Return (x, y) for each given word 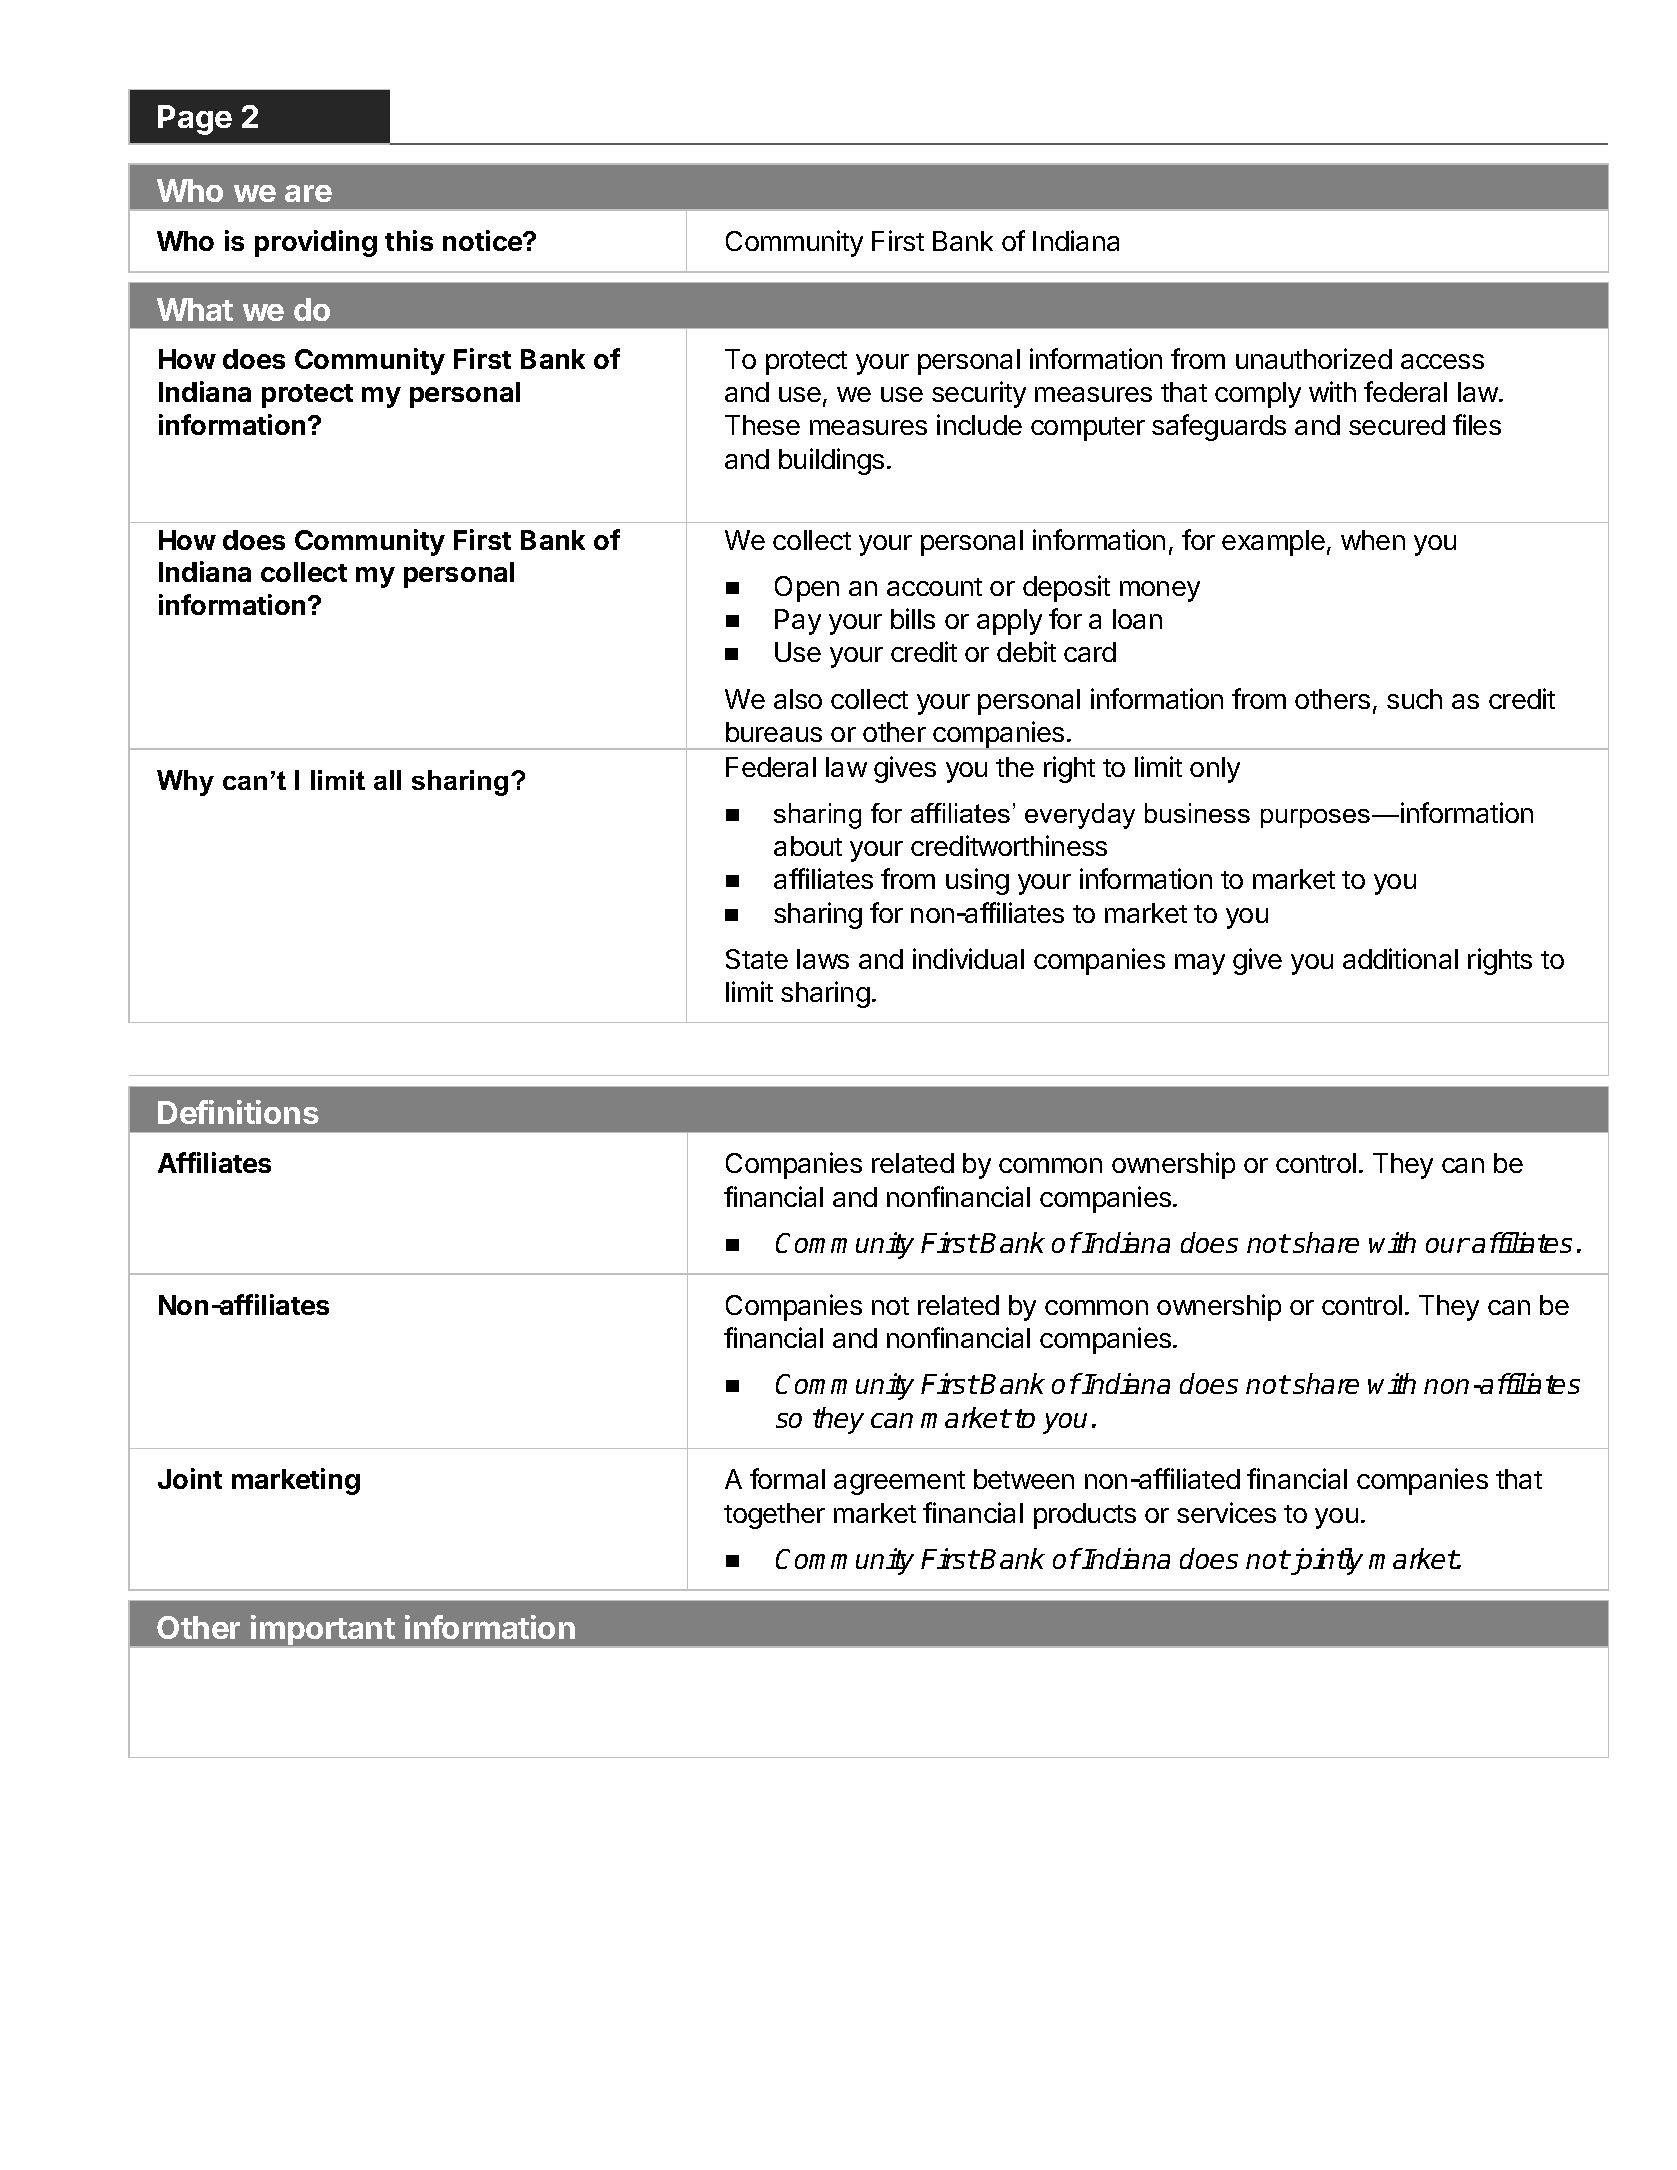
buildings (831, 461)
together (774, 1516)
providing (316, 243)
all (387, 780)
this (409, 240)
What (195, 309)
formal (787, 1478)
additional (1400, 958)
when (1373, 540)
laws (823, 959)
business (1197, 813)
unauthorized (1314, 358)
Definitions (238, 1112)
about (808, 846)
